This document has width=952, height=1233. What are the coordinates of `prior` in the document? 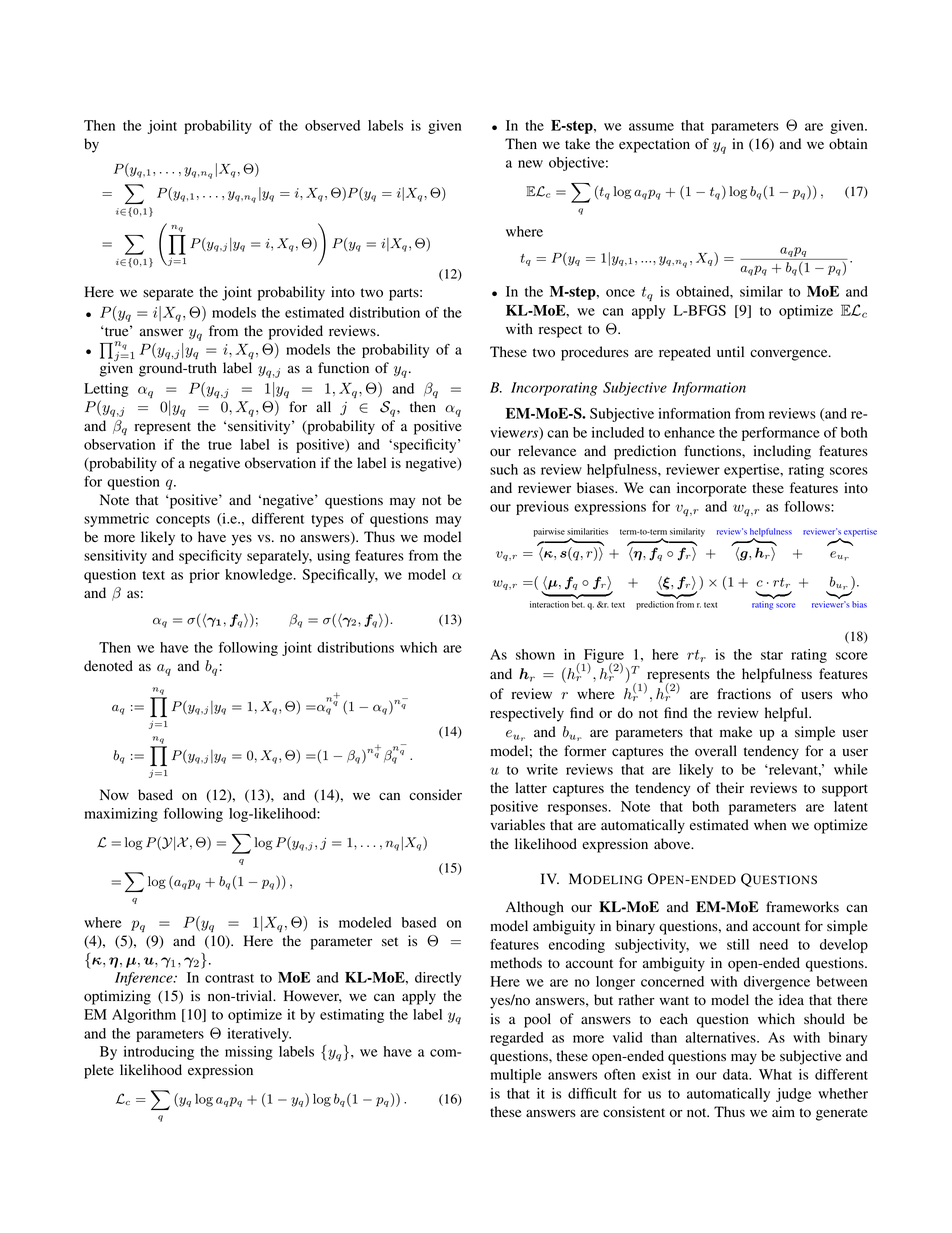 It's located at (205, 576).
